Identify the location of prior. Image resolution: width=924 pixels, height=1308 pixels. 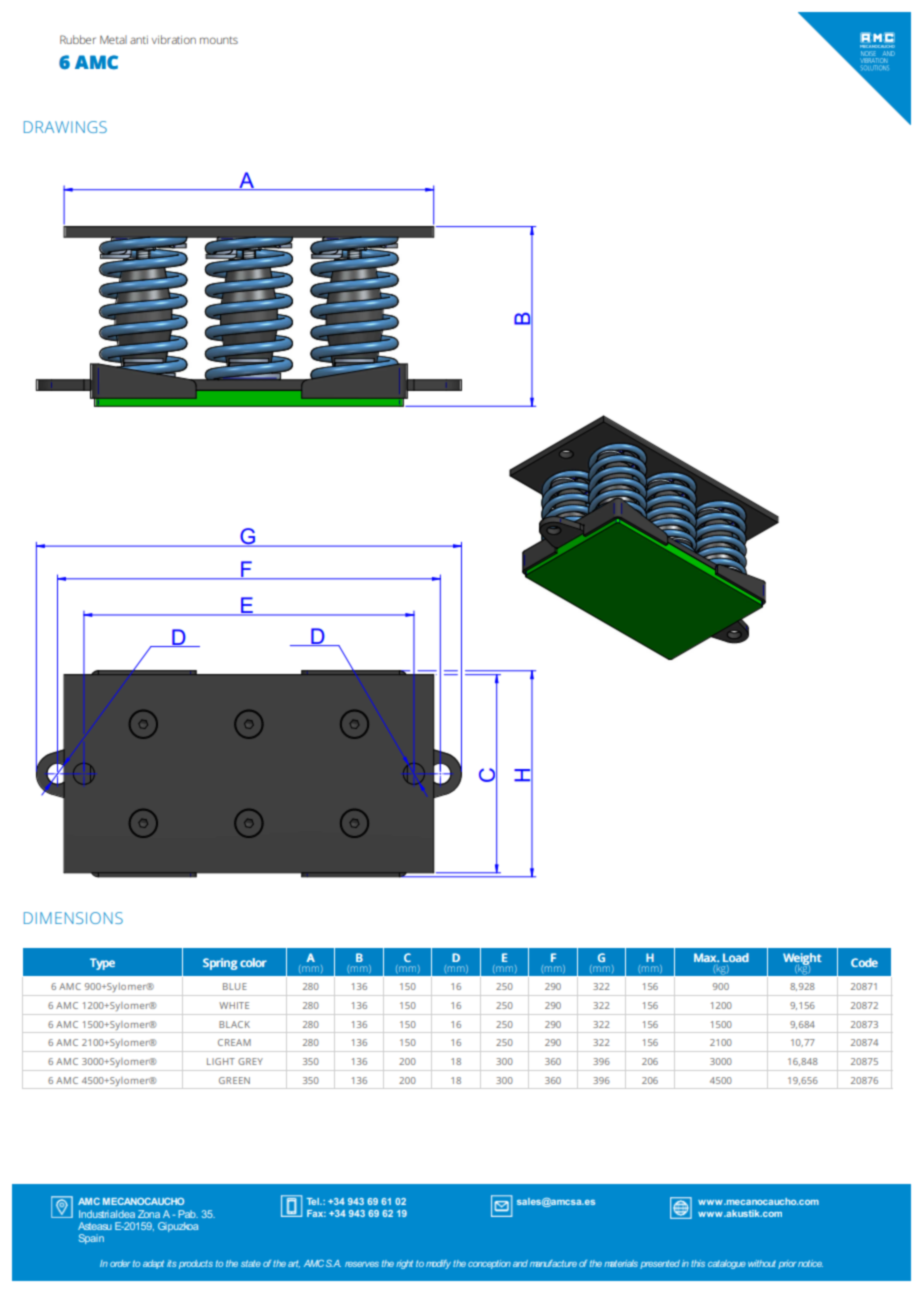
(787, 1264).
